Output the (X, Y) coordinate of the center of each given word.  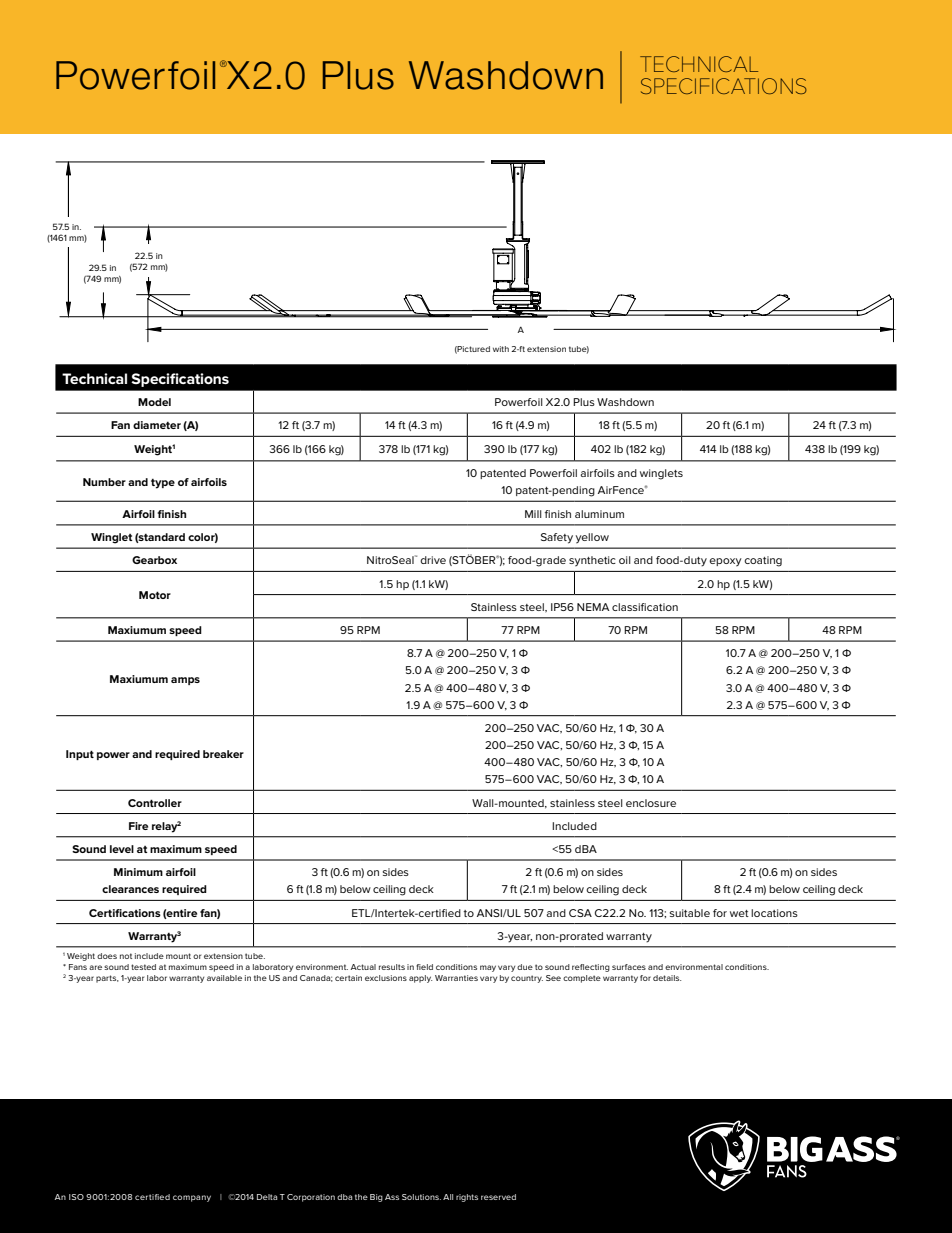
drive (433, 560)
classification (645, 607)
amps (185, 681)
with (501, 349)
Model (154, 402)
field (424, 967)
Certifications (125, 913)
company (192, 1198)
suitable (690, 913)
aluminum (599, 514)
